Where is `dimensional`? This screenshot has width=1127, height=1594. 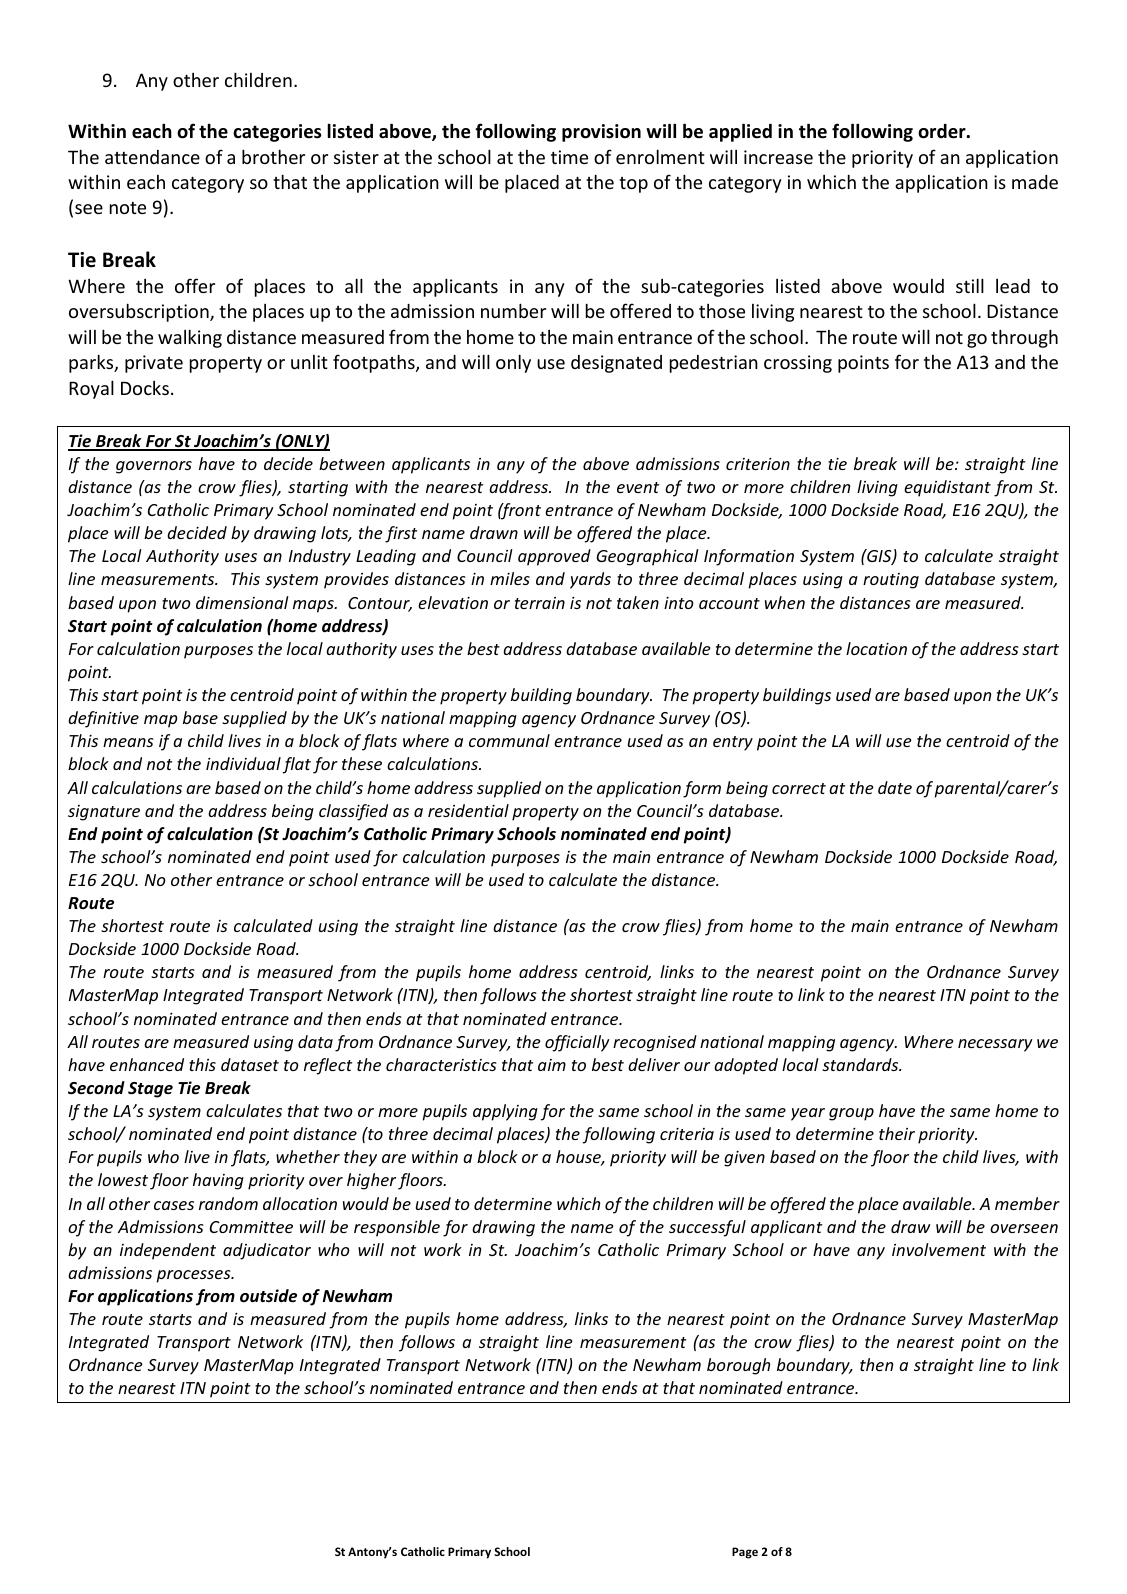
dimensional is located at coordinates (242, 602).
